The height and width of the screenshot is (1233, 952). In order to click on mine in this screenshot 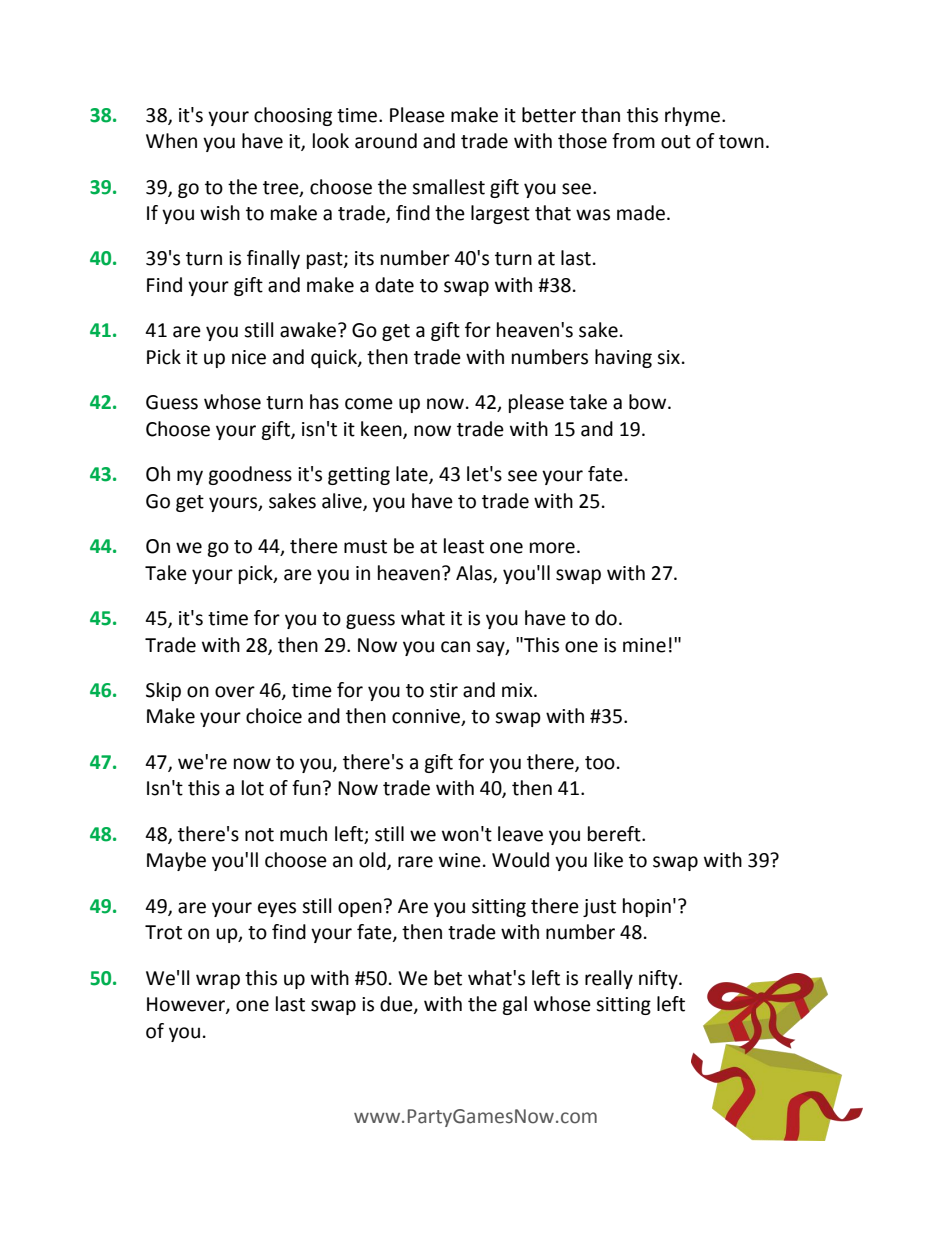, I will do `click(644, 645)`.
